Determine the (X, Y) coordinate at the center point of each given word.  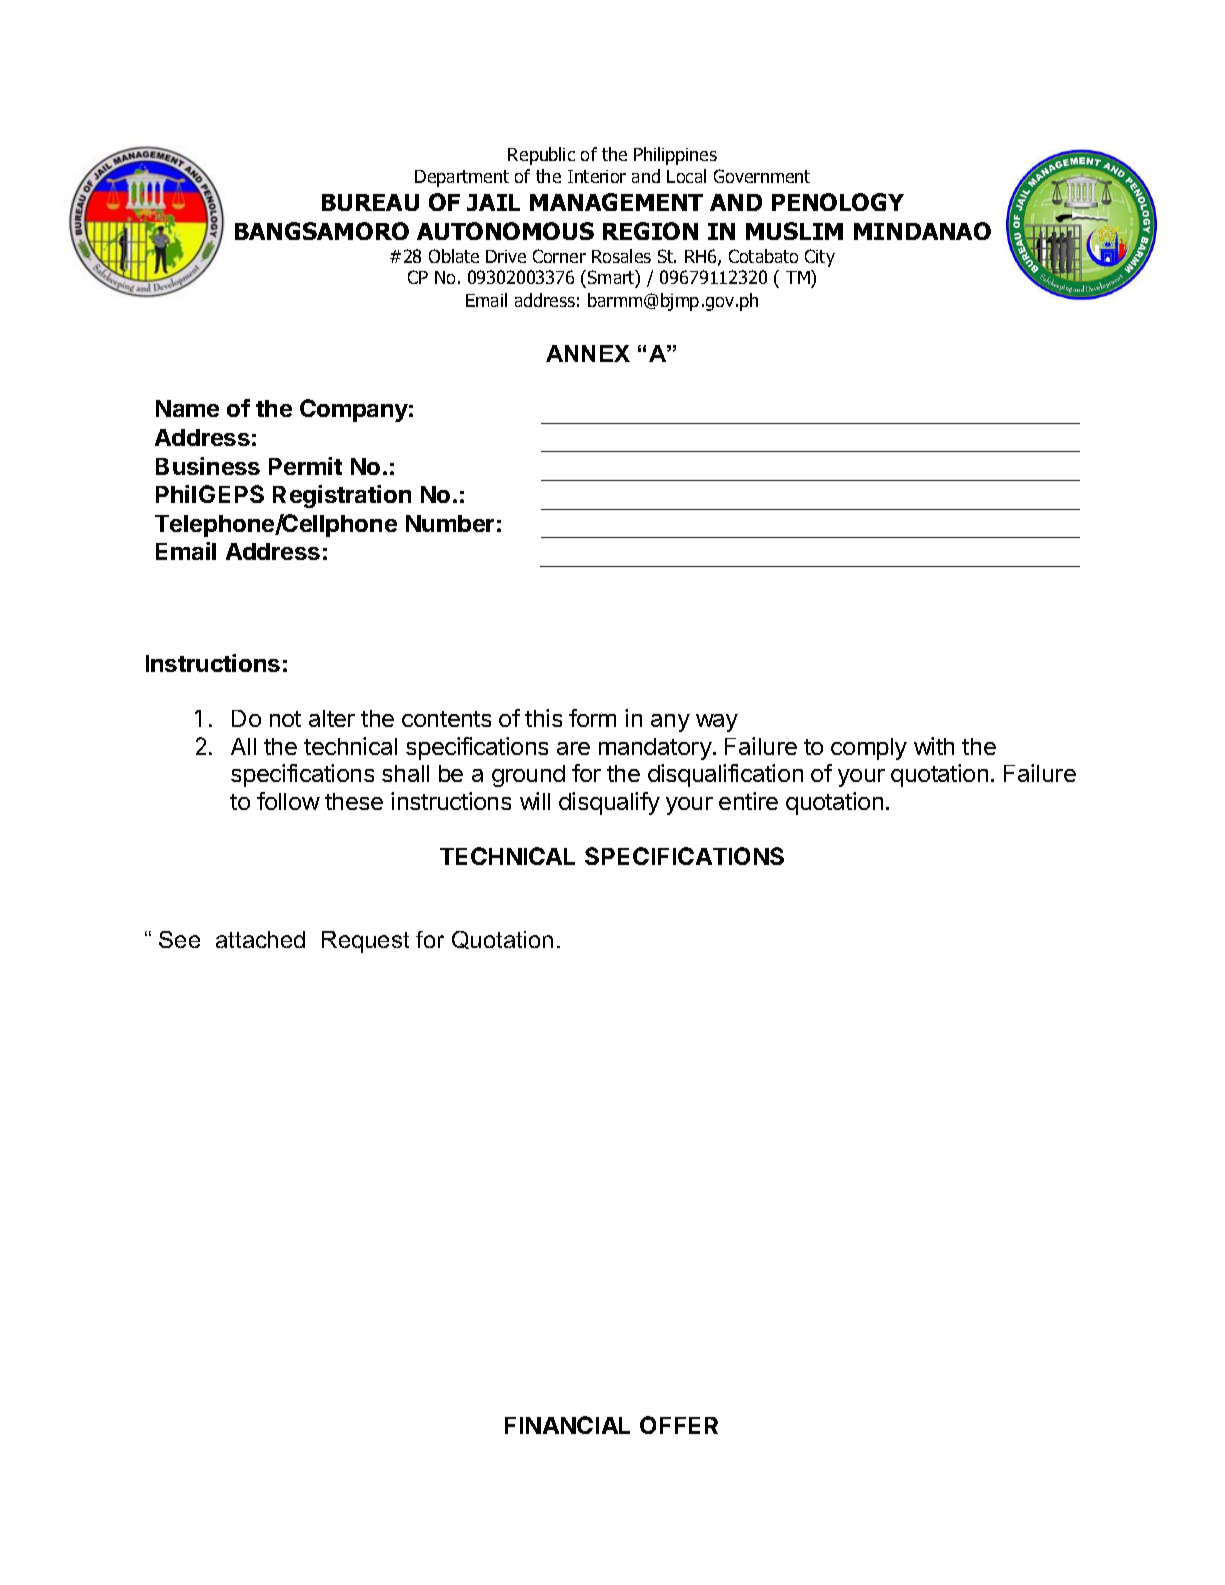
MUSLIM (794, 231)
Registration (342, 496)
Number (450, 523)
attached (260, 939)
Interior (597, 176)
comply (869, 749)
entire (748, 801)
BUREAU (370, 202)
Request (365, 942)
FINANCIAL (567, 1425)
